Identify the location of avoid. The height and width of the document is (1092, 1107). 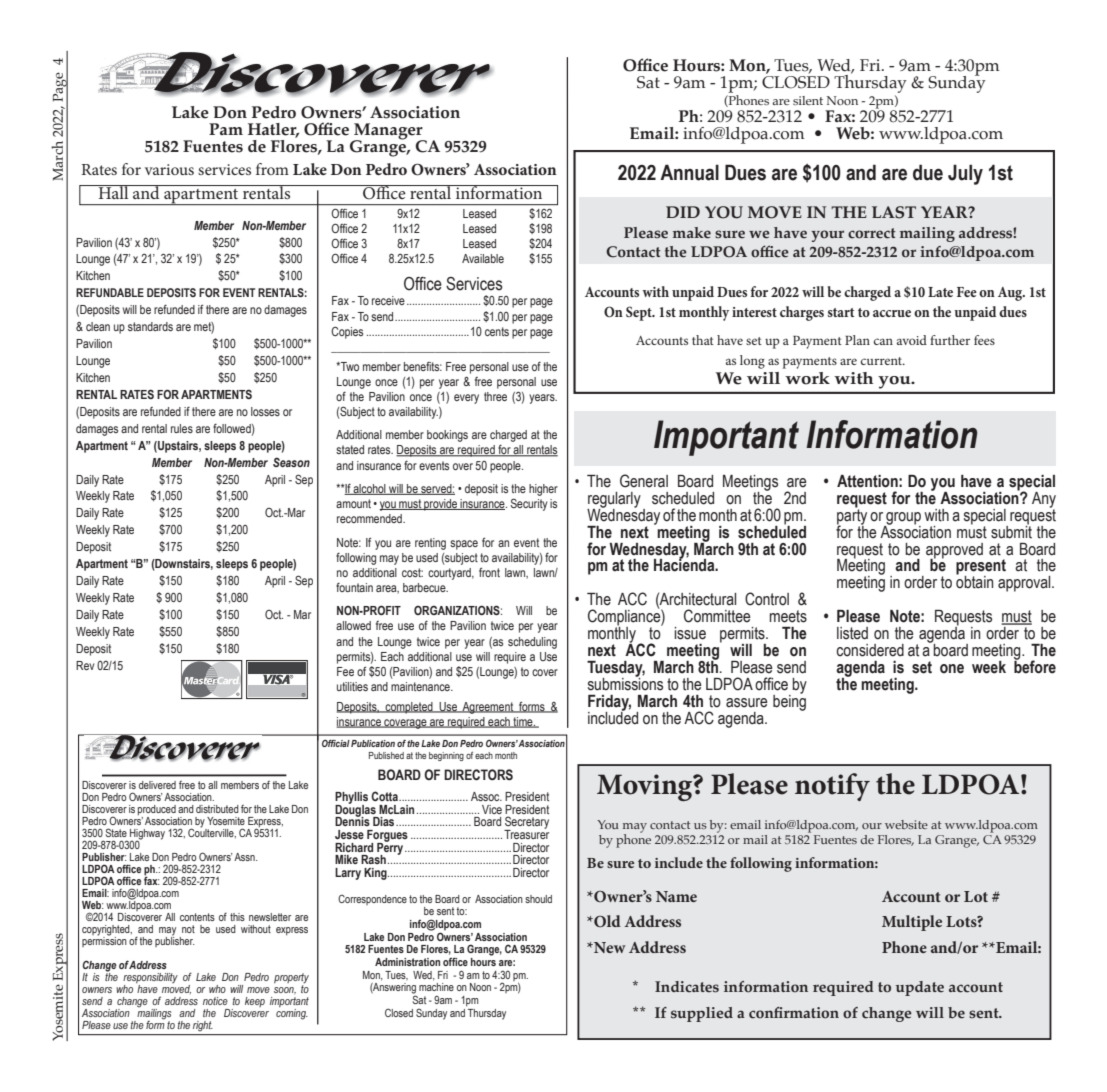
(912, 340).
